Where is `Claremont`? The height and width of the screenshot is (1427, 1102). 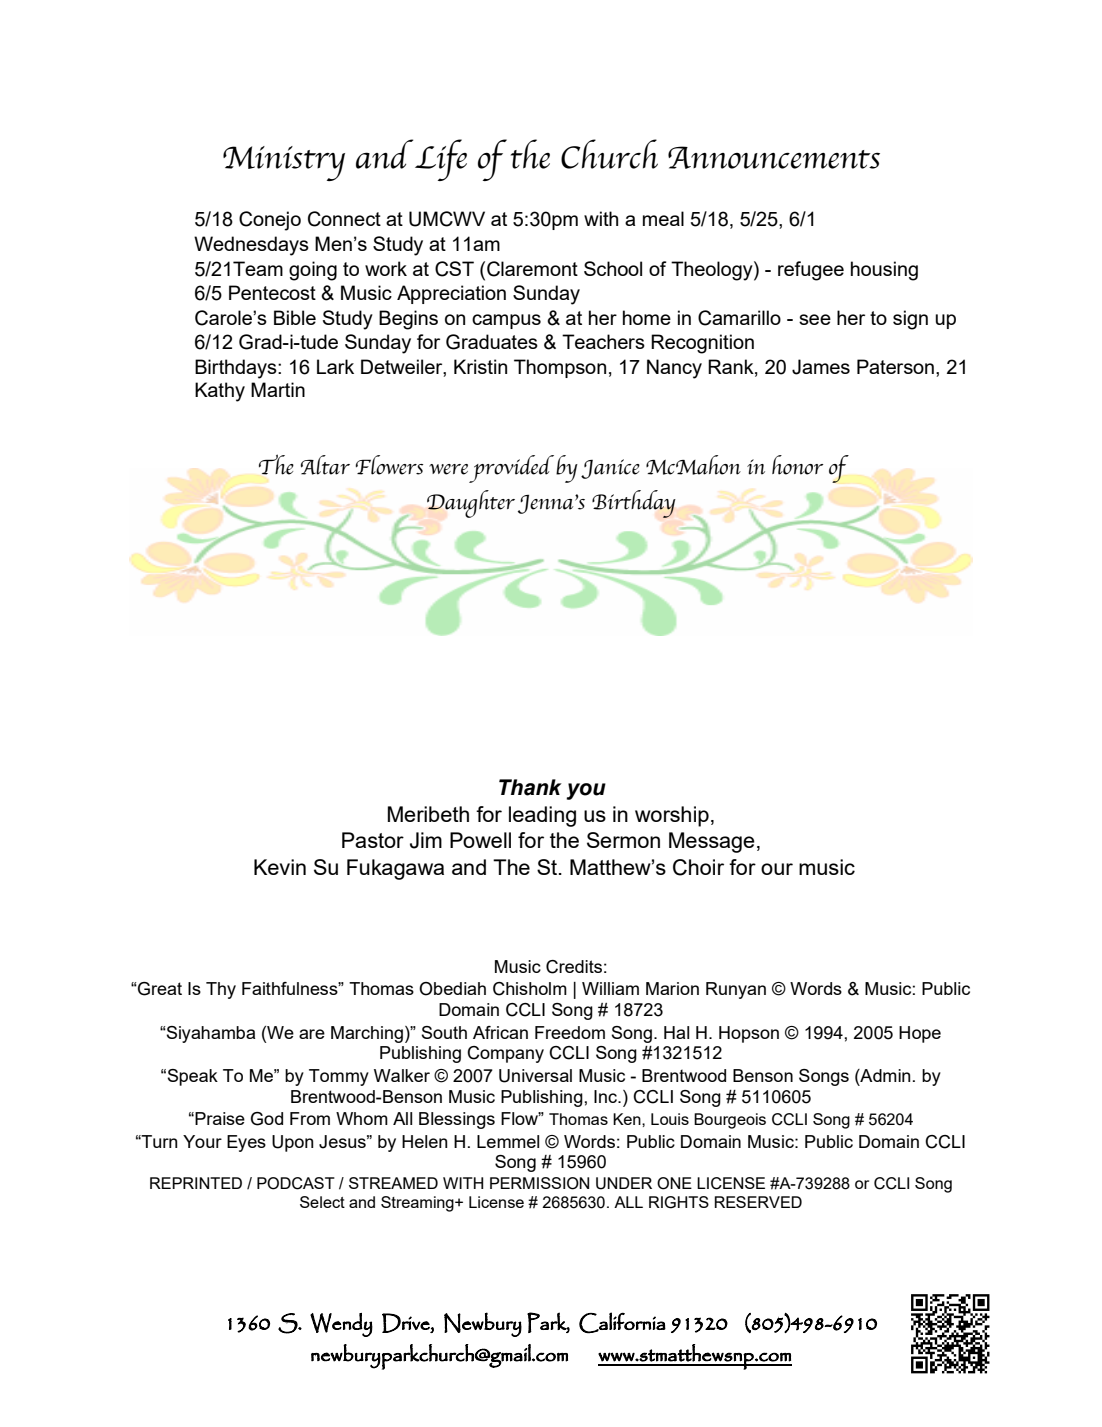 Claremont is located at coordinates (532, 269).
